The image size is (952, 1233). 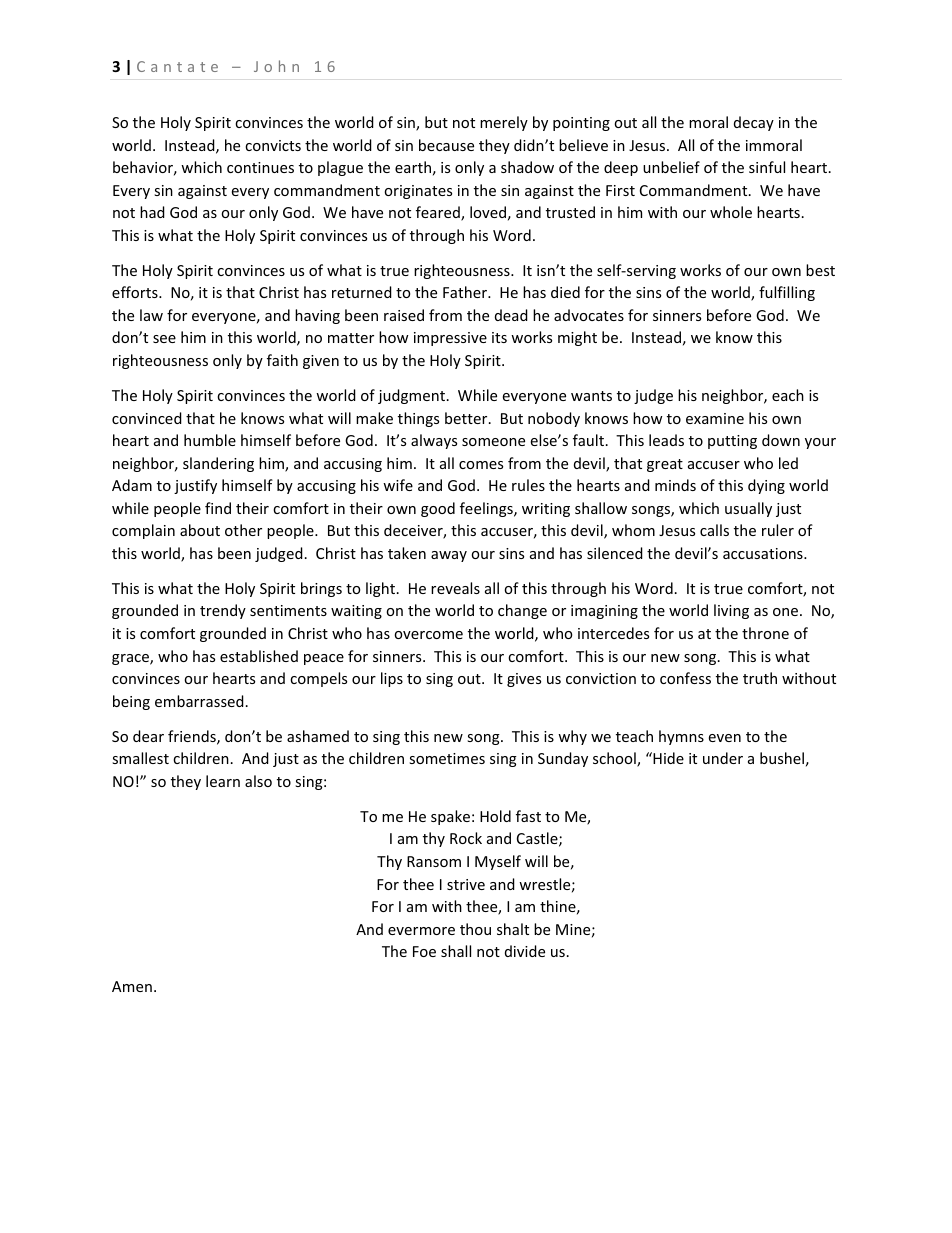 What do you see at coordinates (447, 758) in the image?
I see `sometimes` at bounding box center [447, 758].
